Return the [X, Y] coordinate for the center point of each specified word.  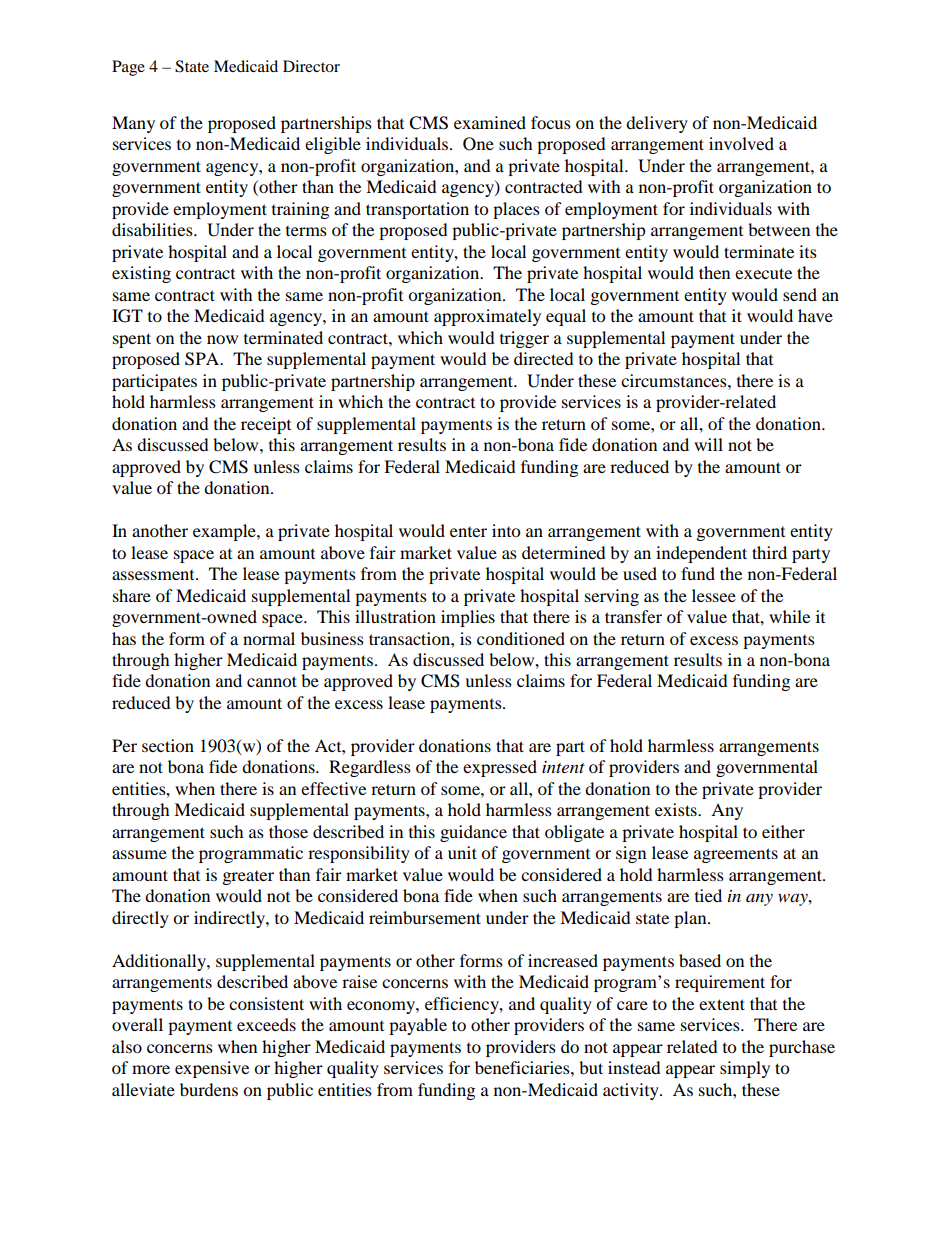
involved [741, 143]
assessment [154, 575]
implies [468, 618]
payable [418, 1026]
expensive [212, 1069]
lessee [714, 595]
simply [745, 1069]
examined [490, 122]
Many [133, 124]
